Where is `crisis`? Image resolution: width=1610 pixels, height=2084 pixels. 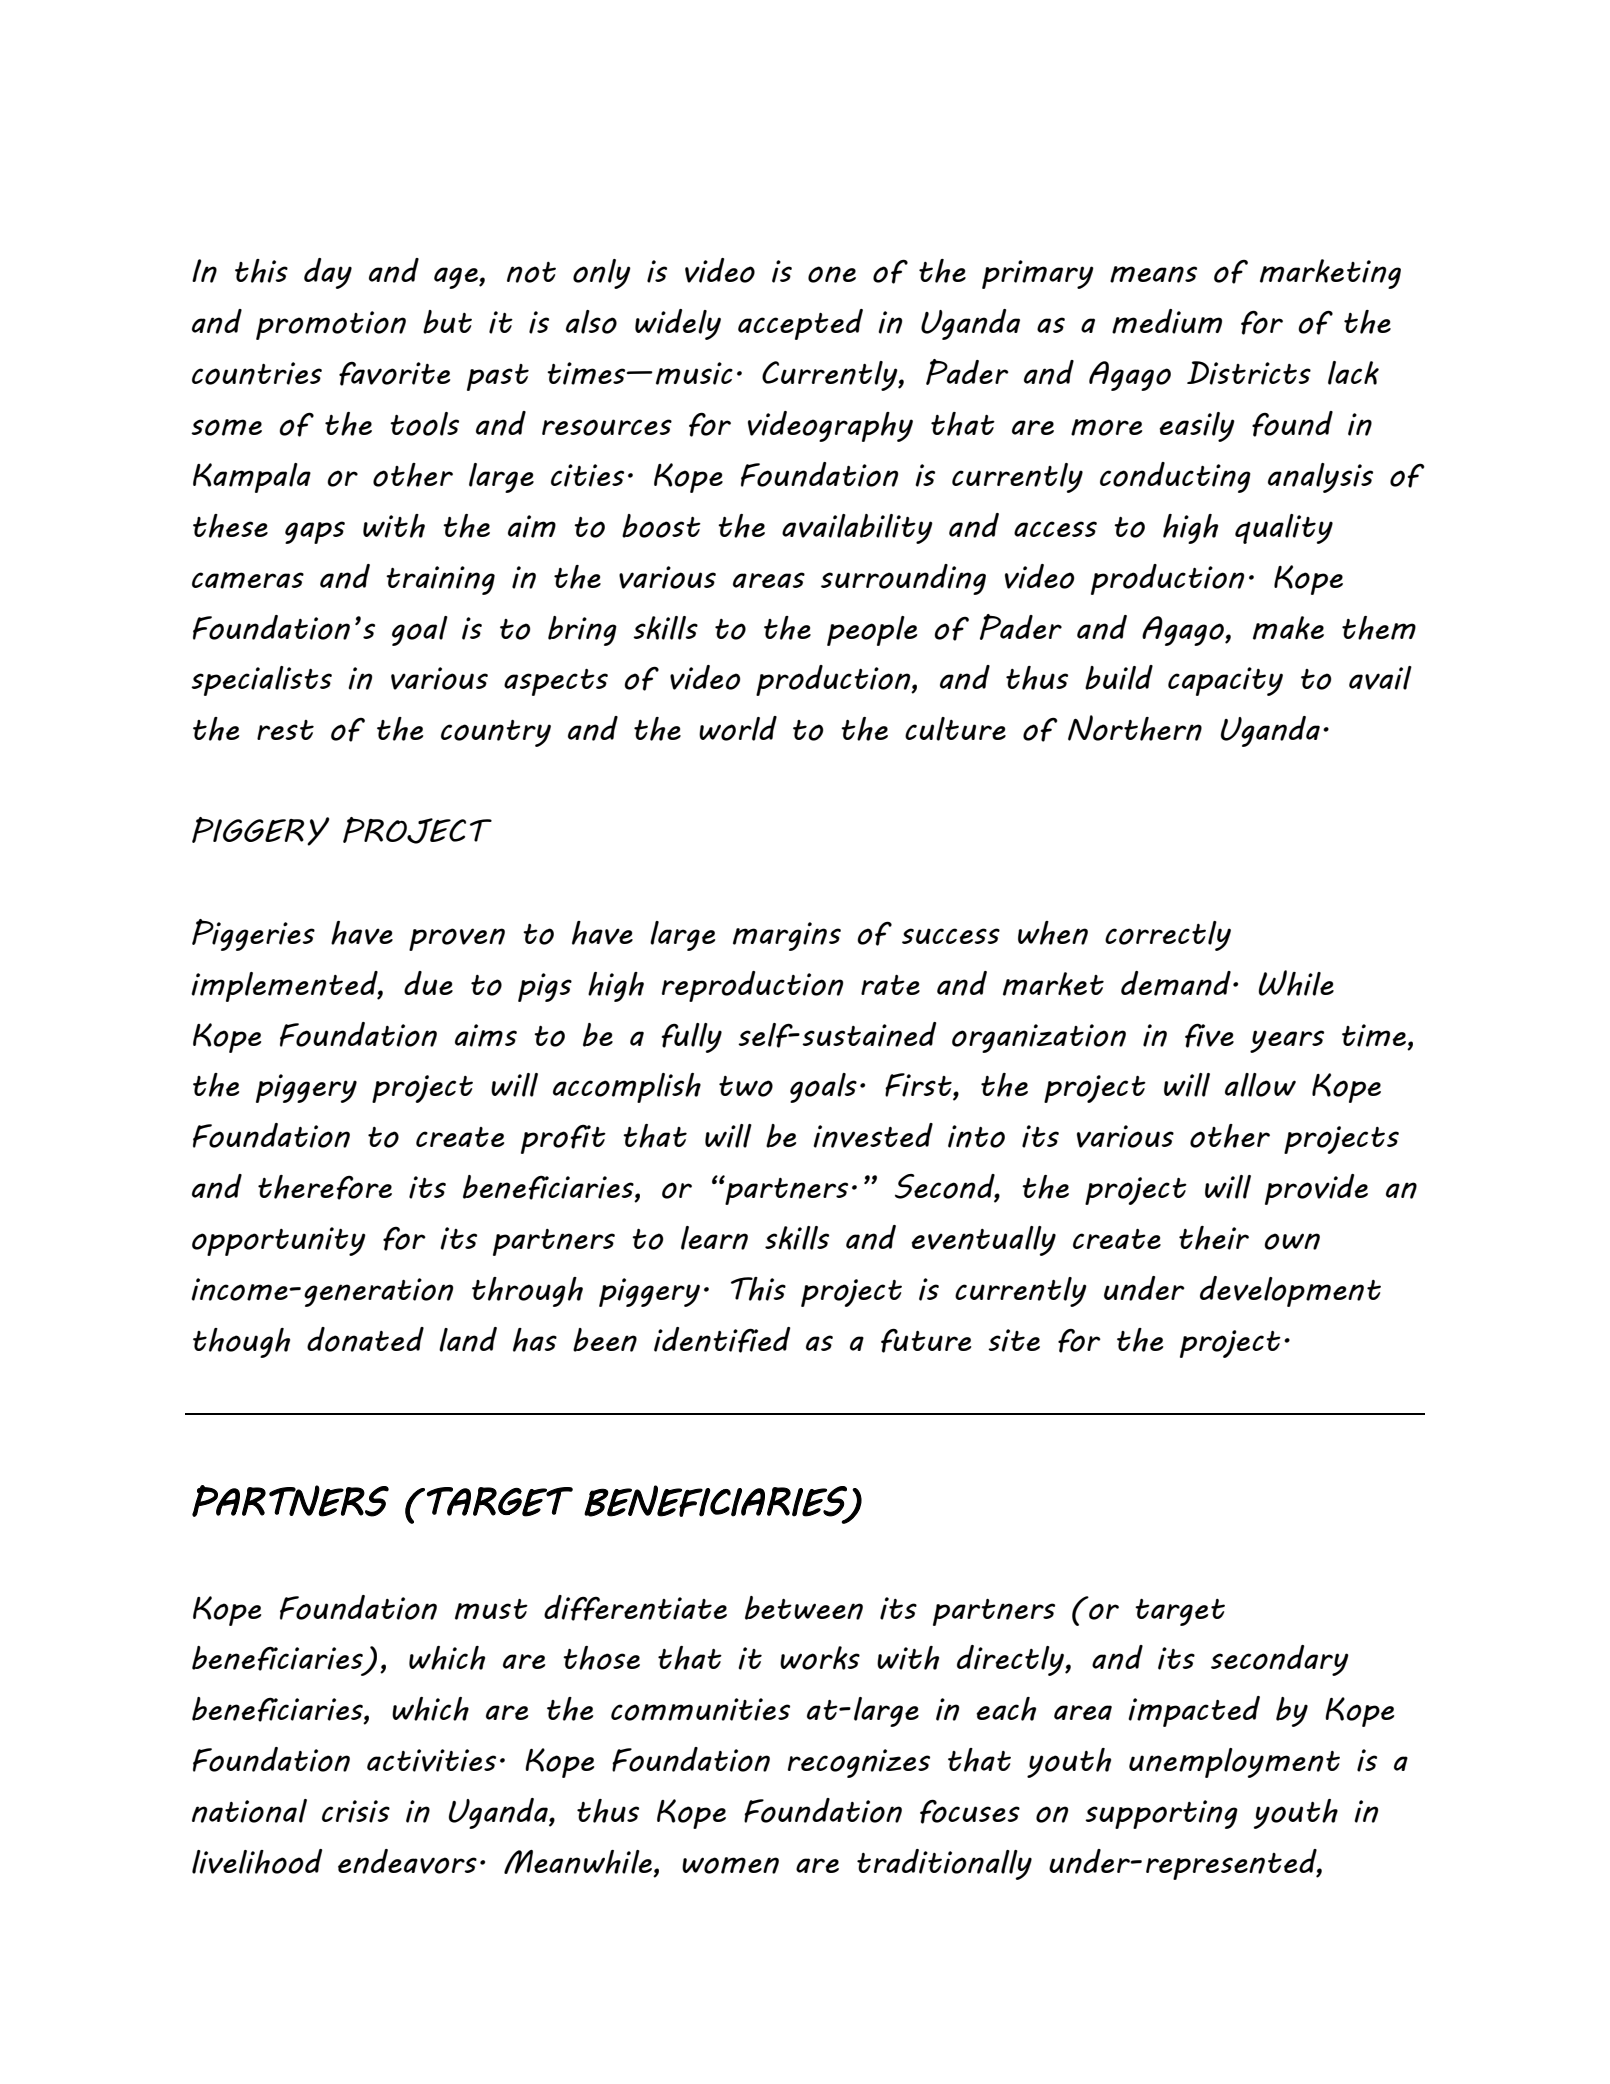
crisis is located at coordinates (356, 1811).
